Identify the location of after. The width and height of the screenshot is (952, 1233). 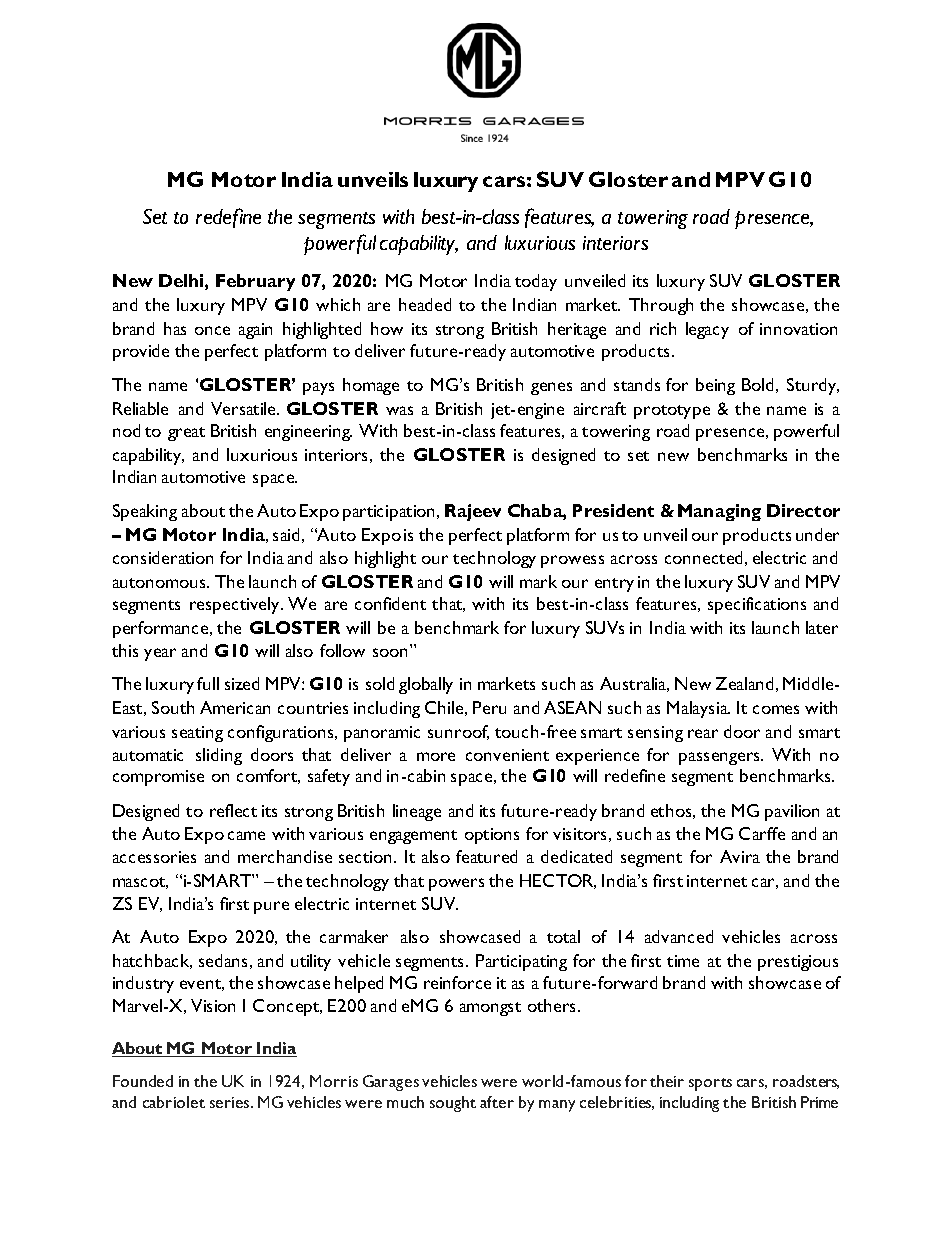
(497, 1102).
